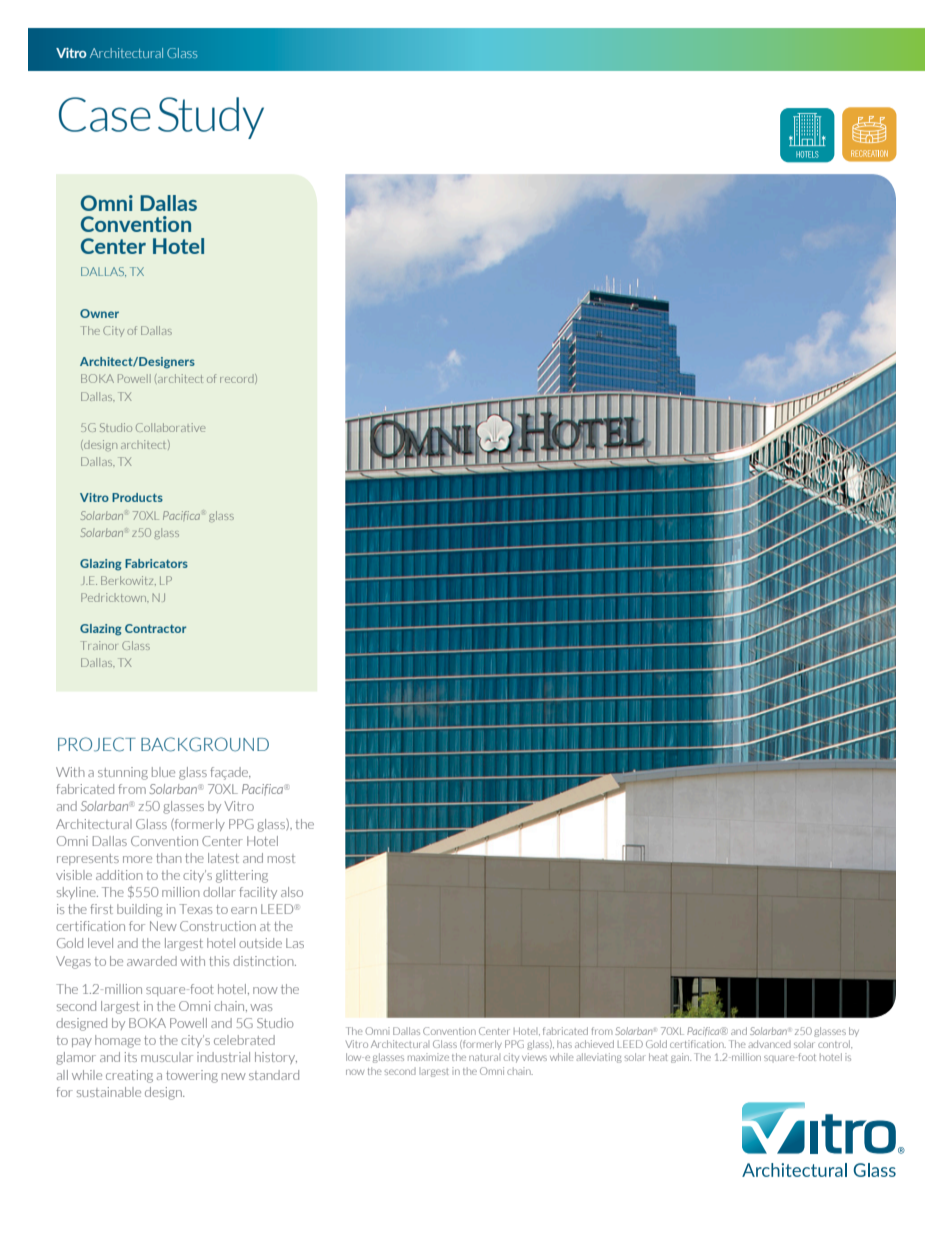 Image resolution: width=952 pixels, height=1233 pixels. Describe the element at coordinates (155, 628) in the screenshot. I see `Contractor` at that location.
